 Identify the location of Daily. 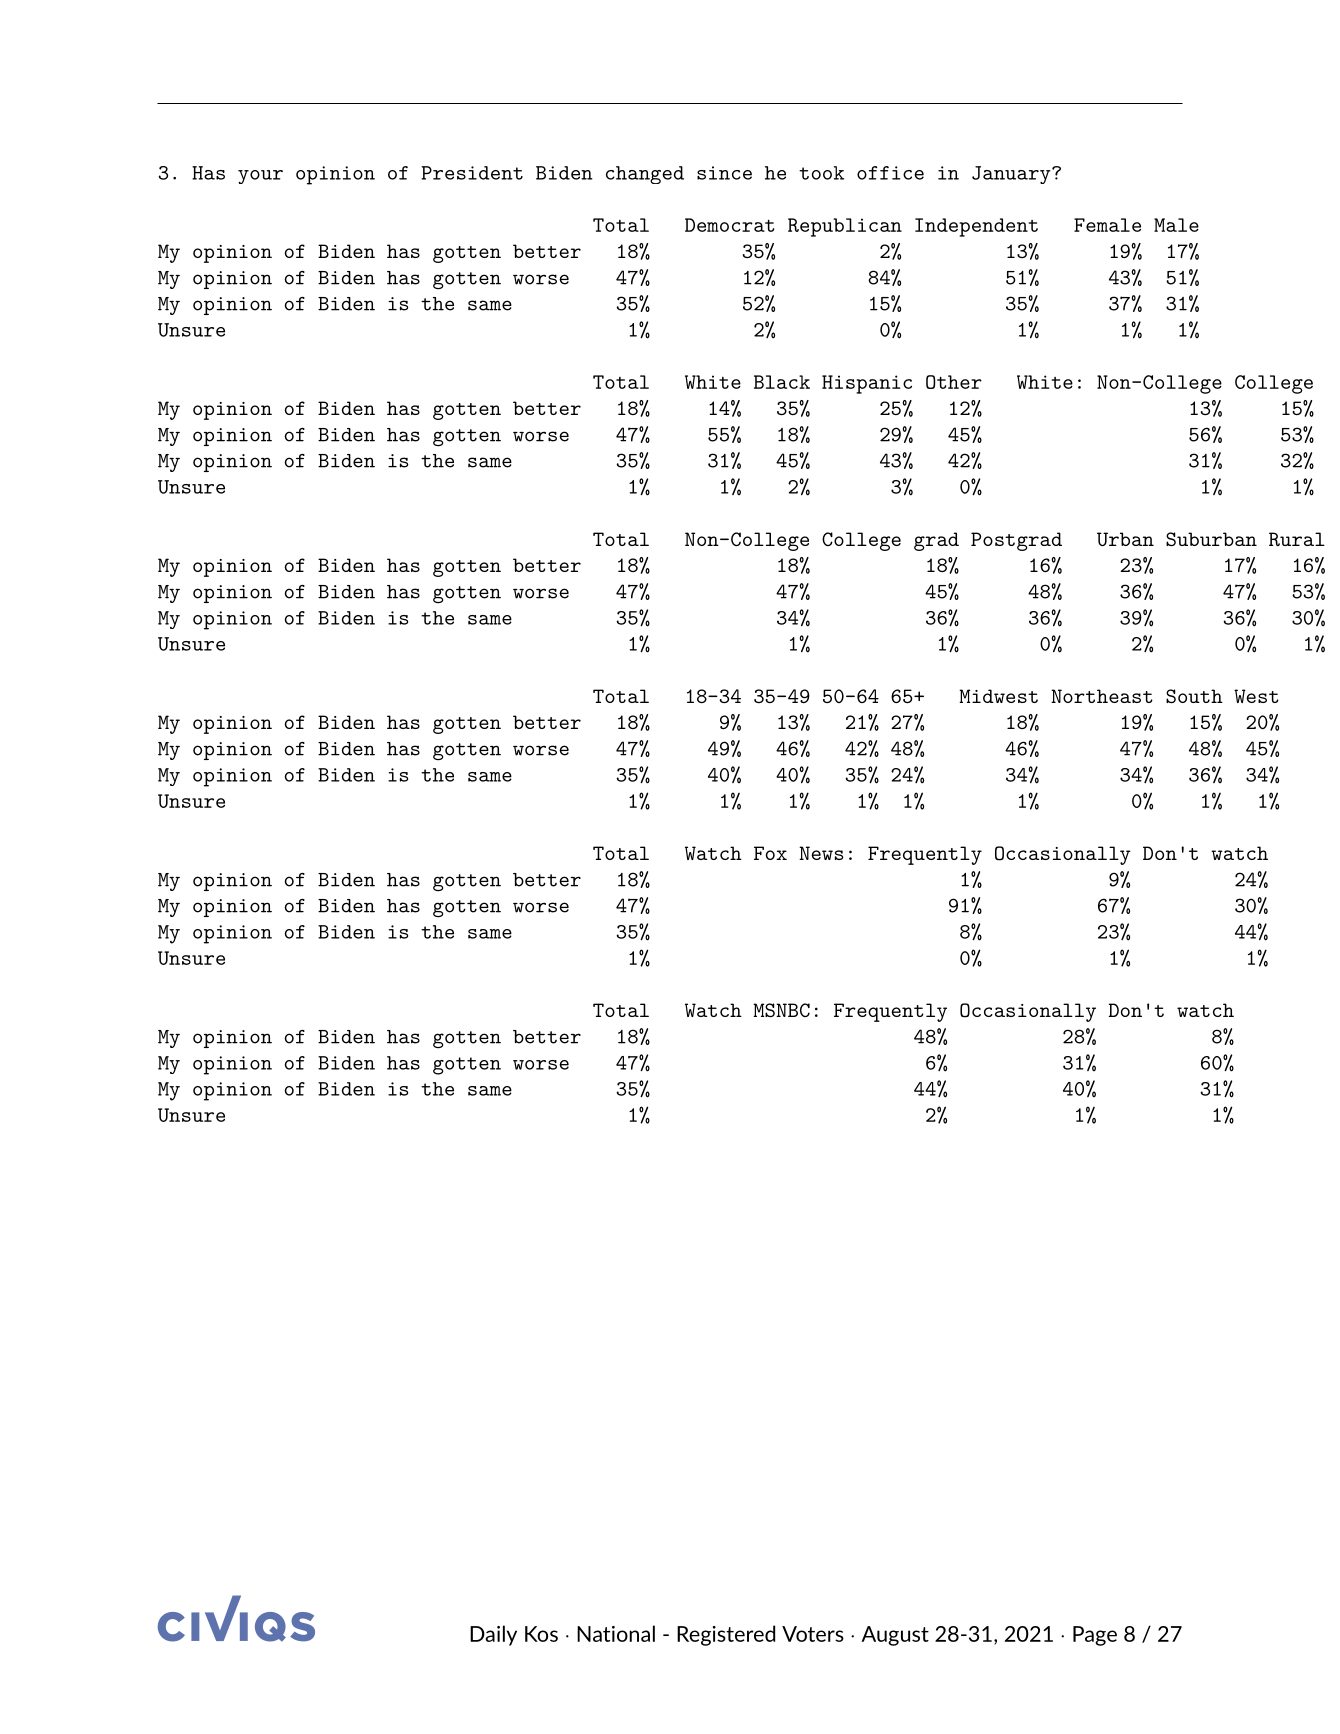
(493, 1635).
